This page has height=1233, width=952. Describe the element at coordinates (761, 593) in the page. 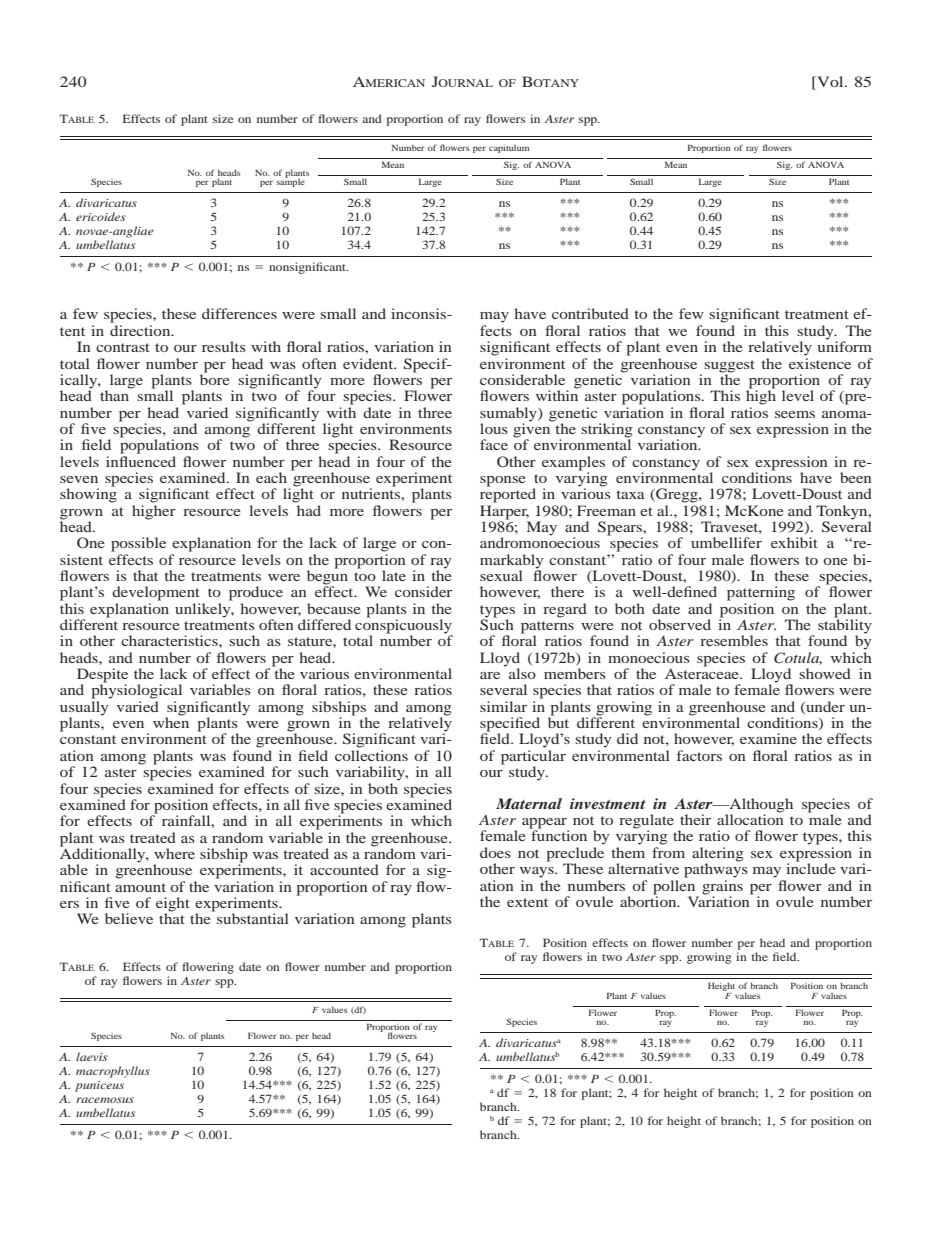

I see `patterning` at that location.
